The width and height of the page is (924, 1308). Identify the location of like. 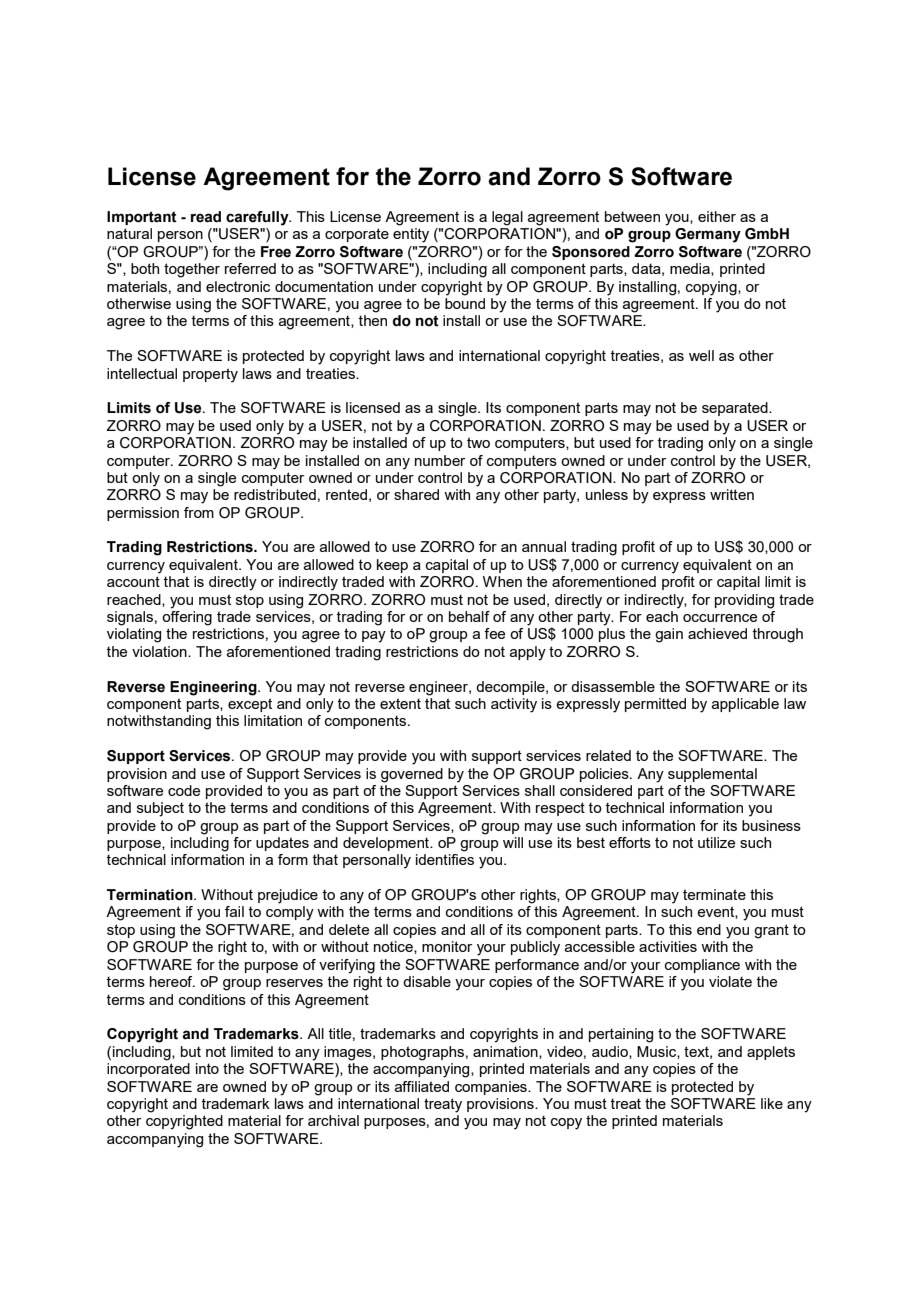
(772, 1103).
